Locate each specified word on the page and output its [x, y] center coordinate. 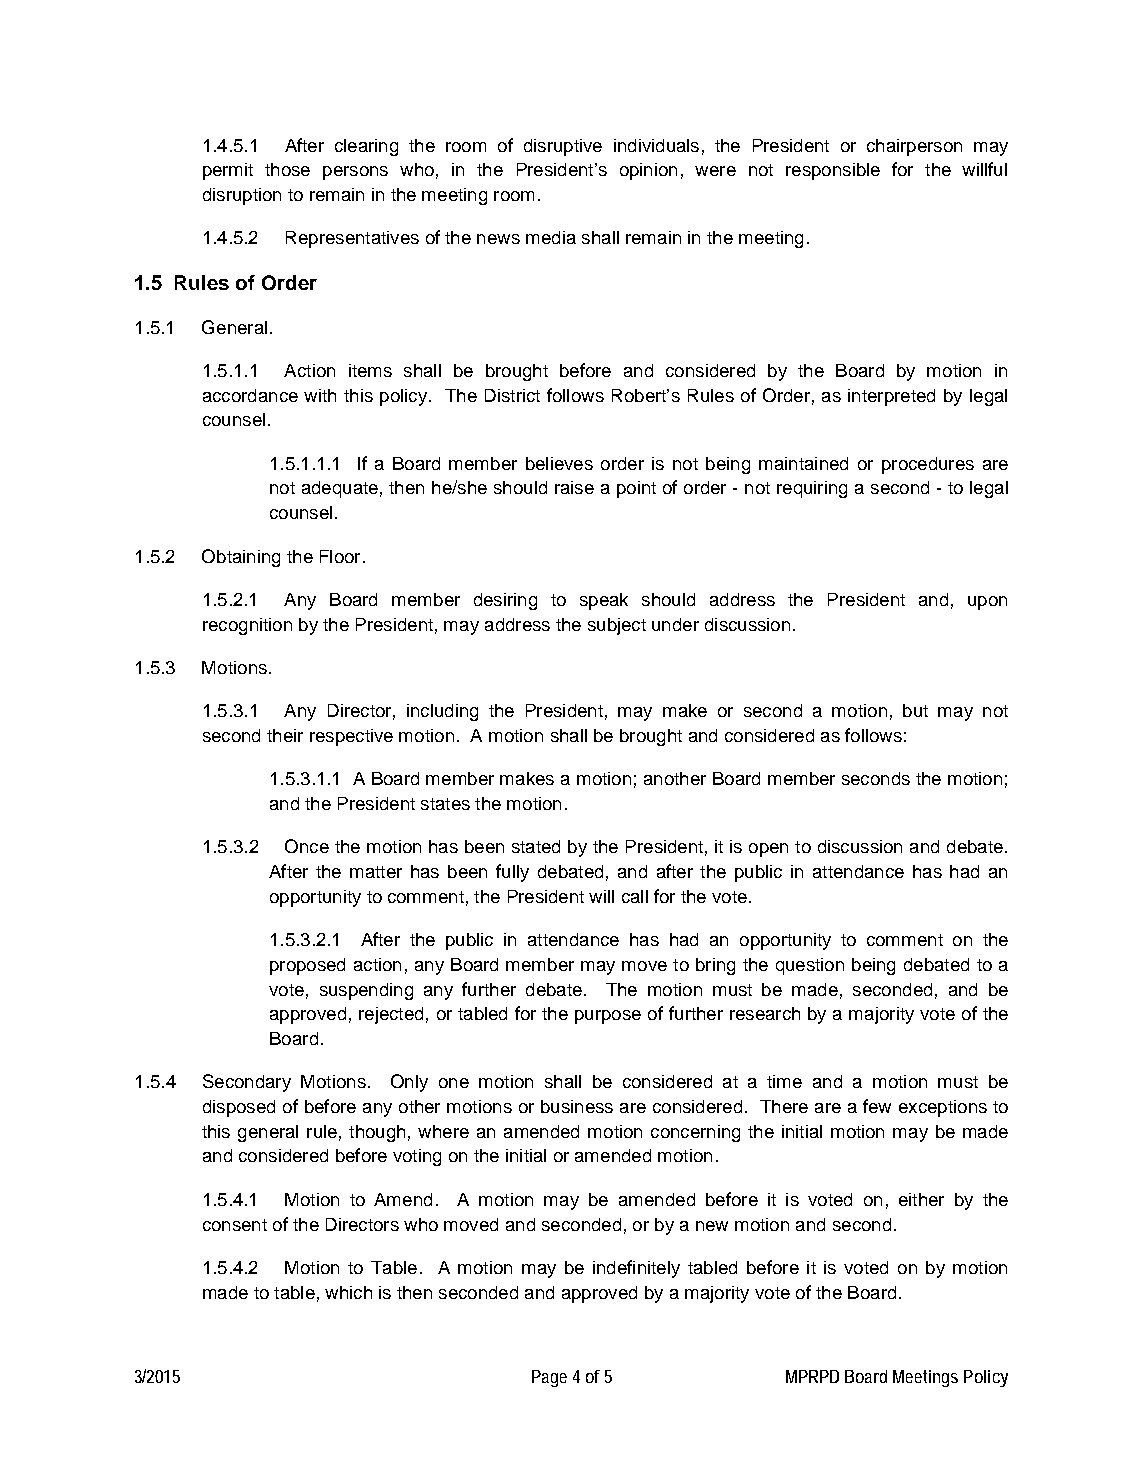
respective [351, 737]
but [915, 710]
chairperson [914, 147]
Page [549, 1378]
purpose [608, 1017]
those [287, 169]
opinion [648, 171]
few [877, 1106]
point [636, 489]
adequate [340, 489]
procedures [928, 465]
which [348, 1292]
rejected [391, 1015]
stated [536, 846]
